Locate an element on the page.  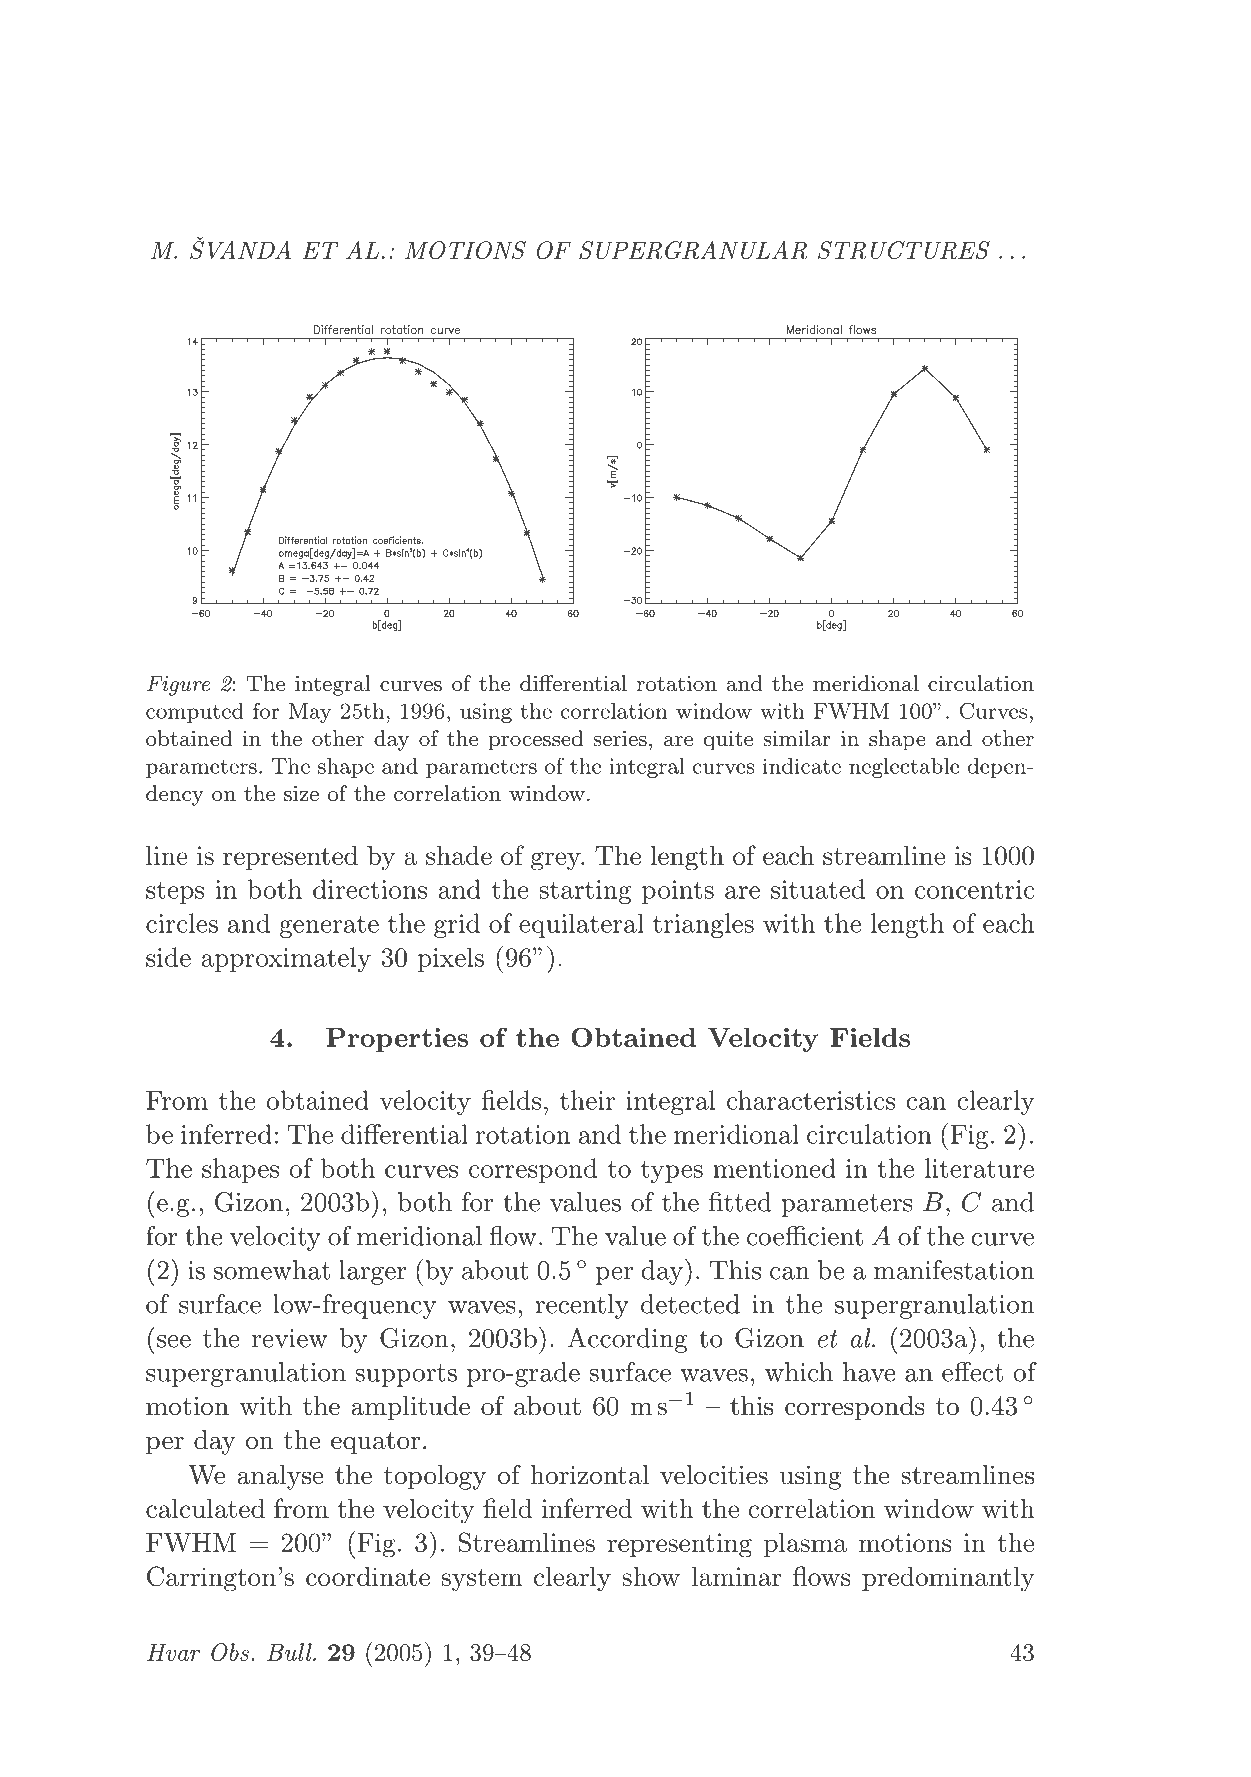
situated is located at coordinates (818, 889).
